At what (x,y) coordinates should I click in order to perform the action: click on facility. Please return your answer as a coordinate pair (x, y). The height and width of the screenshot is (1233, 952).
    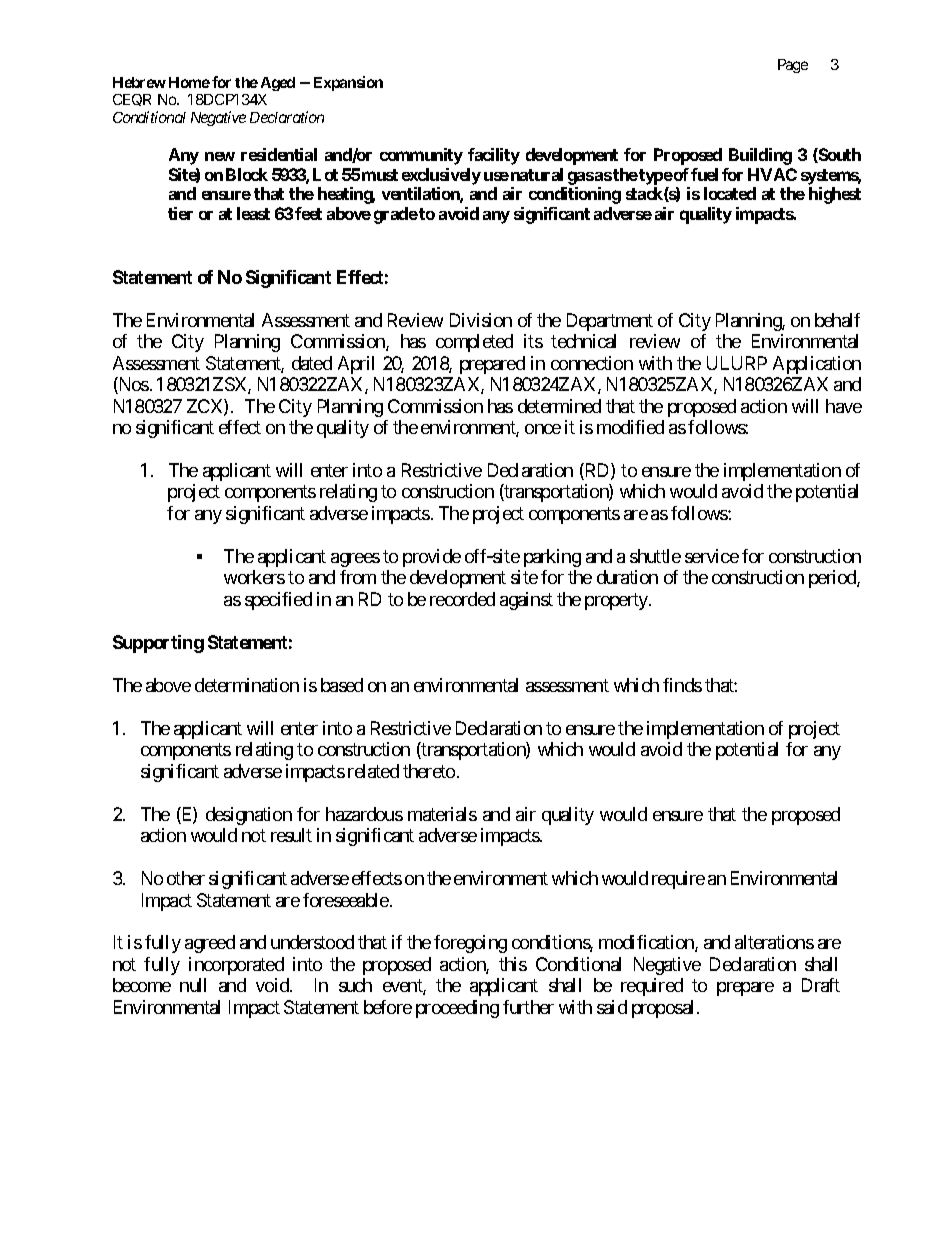
    Looking at the image, I should click on (494, 156).
